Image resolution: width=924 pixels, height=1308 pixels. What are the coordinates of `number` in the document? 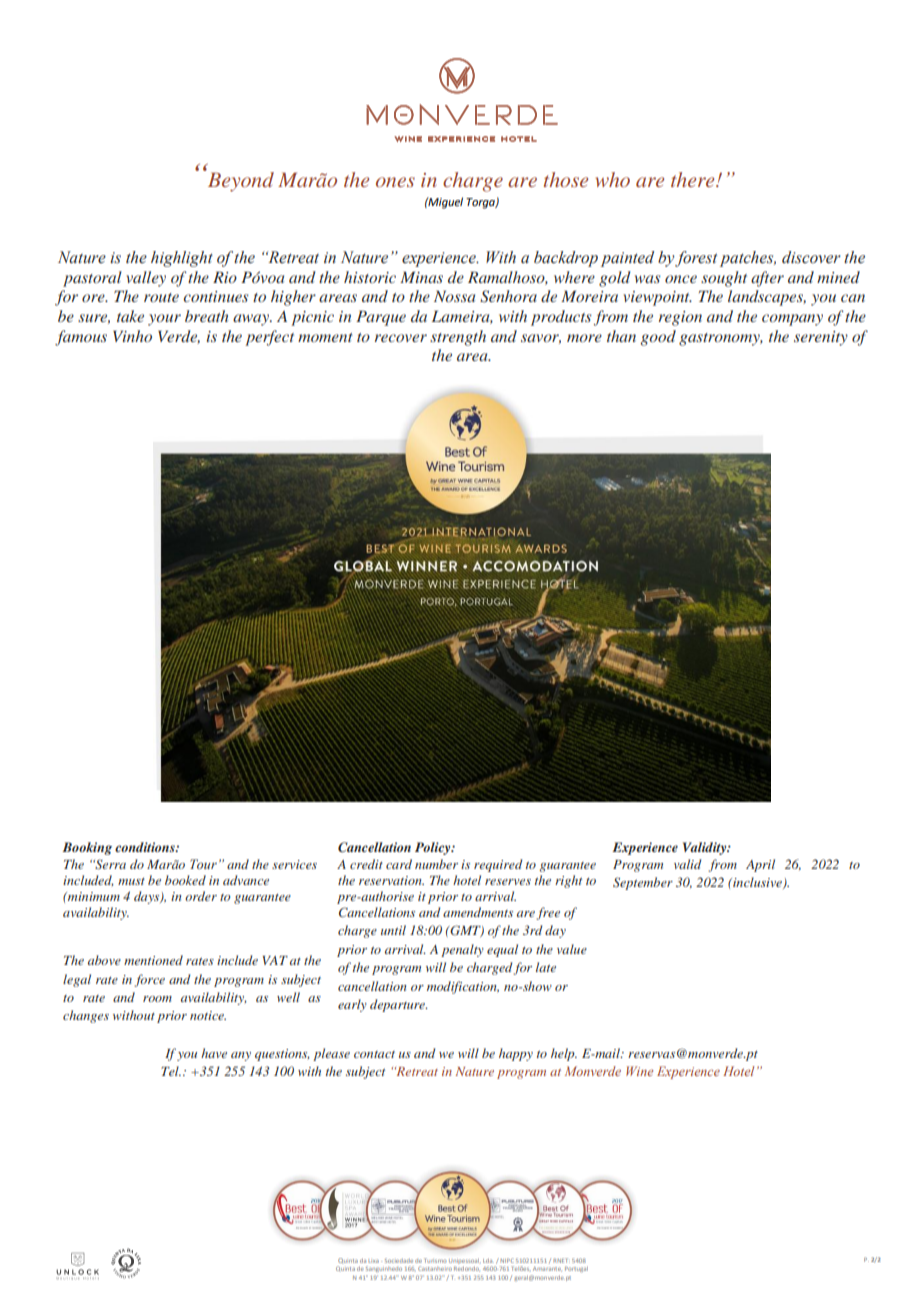 It's located at (436, 864).
